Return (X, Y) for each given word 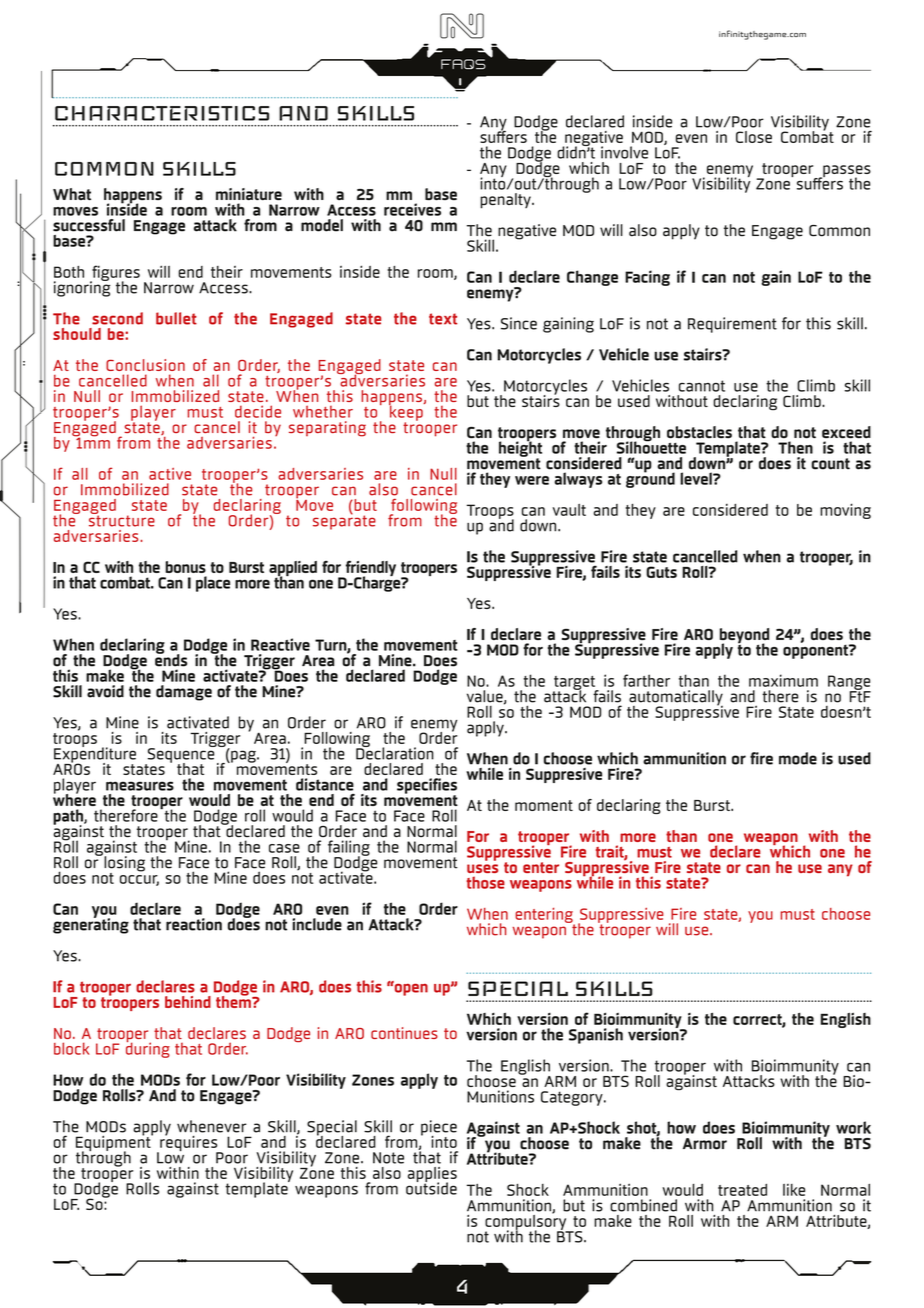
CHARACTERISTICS (162, 113)
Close (754, 137)
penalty (506, 201)
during (148, 1049)
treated (742, 1190)
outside (431, 1187)
